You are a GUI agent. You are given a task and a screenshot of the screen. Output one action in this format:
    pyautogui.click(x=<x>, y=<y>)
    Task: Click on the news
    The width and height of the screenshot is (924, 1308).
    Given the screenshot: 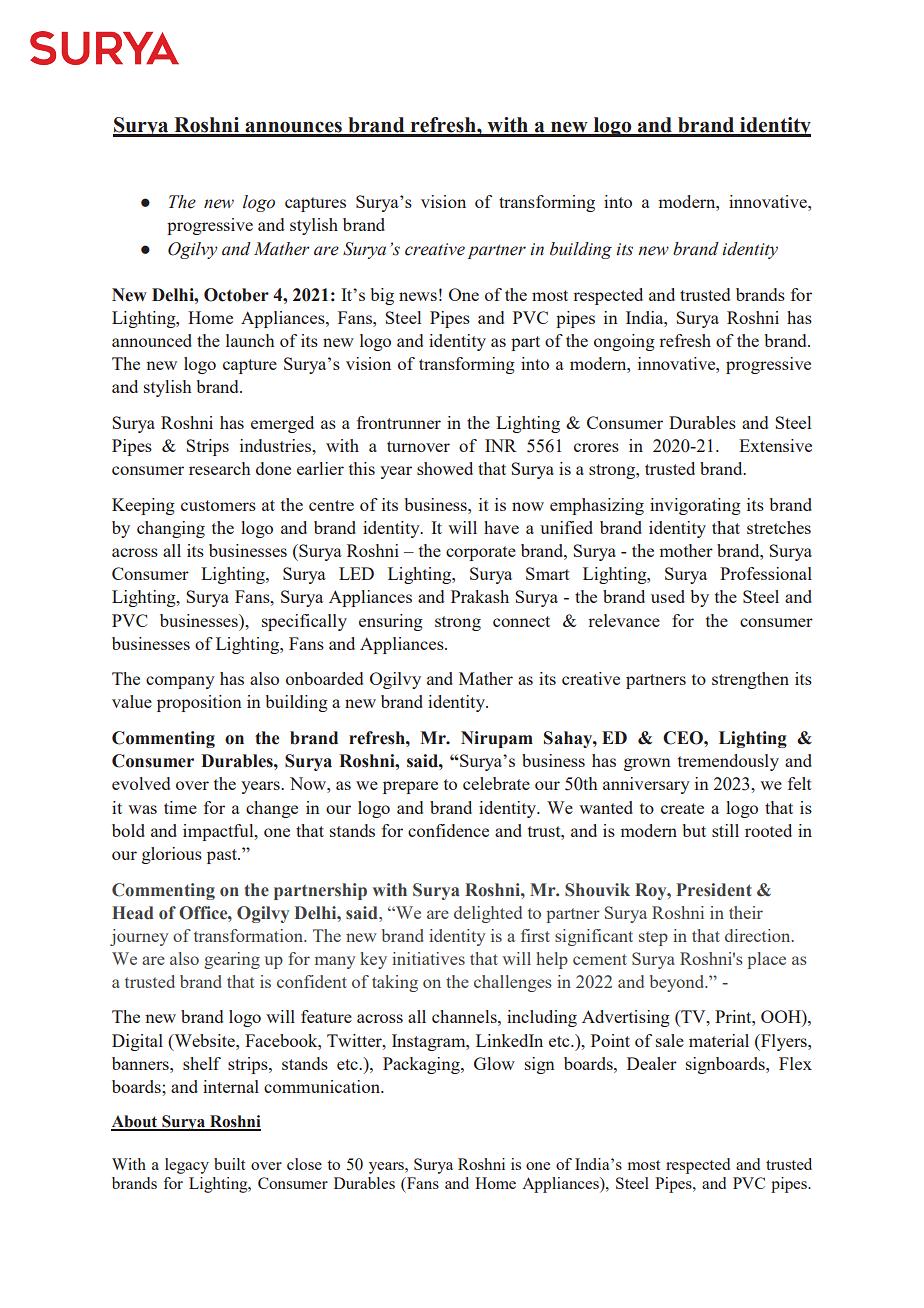 What is the action you would take?
    pyautogui.click(x=418, y=296)
